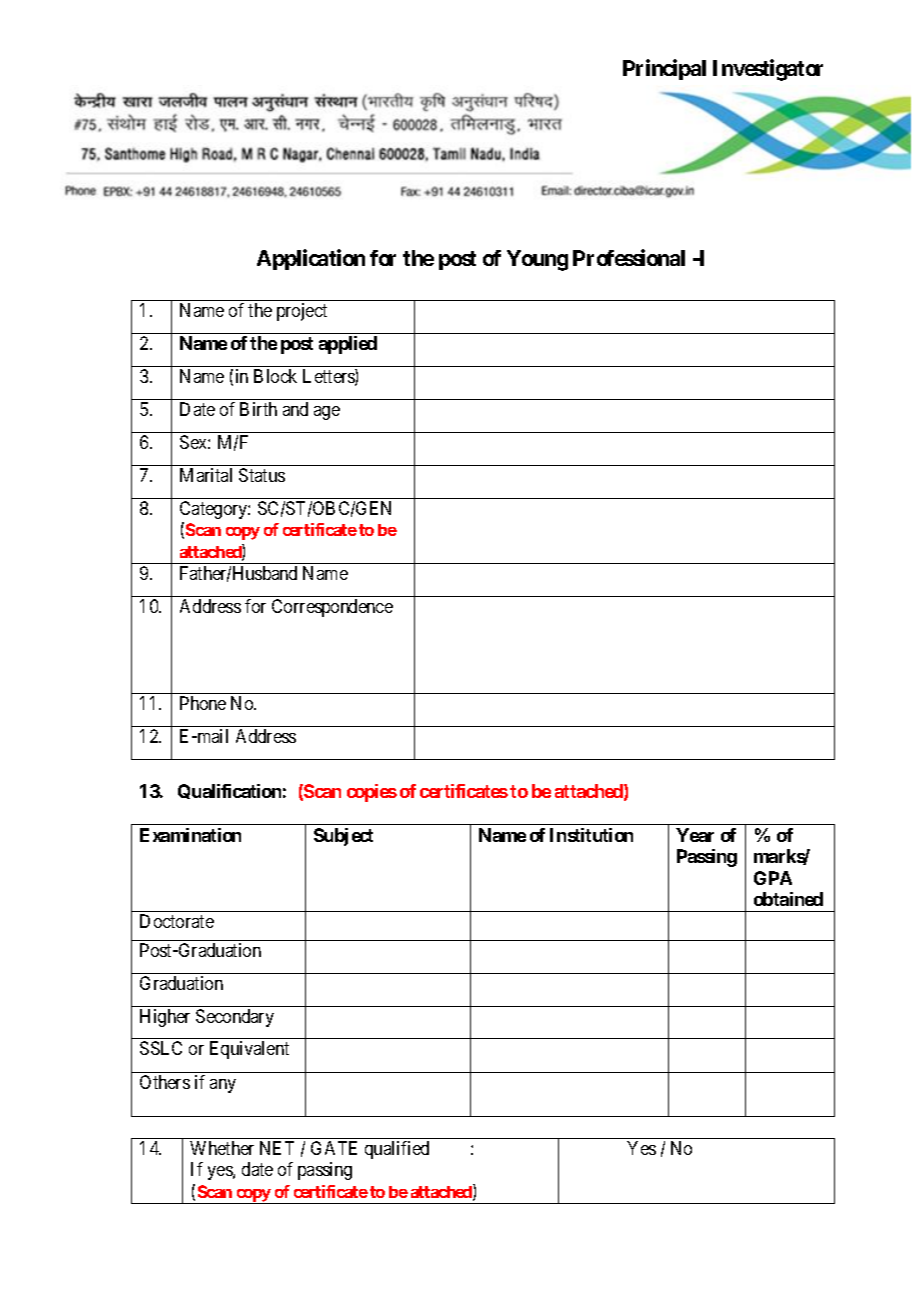 The image size is (924, 1308). Describe the element at coordinates (327, 413) in the screenshot. I see `age` at that location.
